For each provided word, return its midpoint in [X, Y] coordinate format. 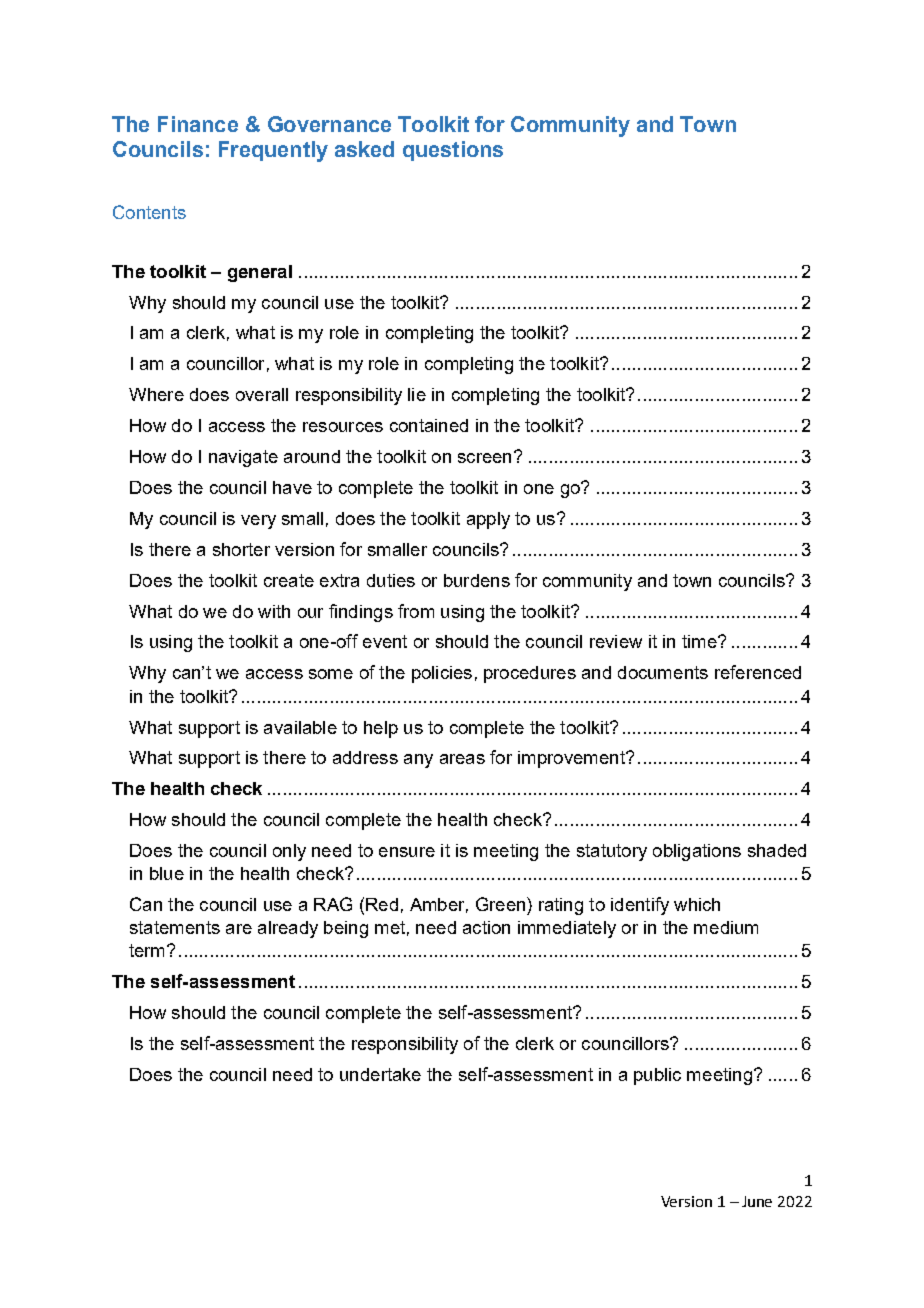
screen [484, 458]
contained [429, 425]
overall [262, 394]
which [697, 904]
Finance [198, 124]
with [274, 611]
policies [442, 674]
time [700, 641]
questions [453, 151]
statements [175, 927]
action [486, 927]
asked [364, 149]
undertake [380, 1074]
